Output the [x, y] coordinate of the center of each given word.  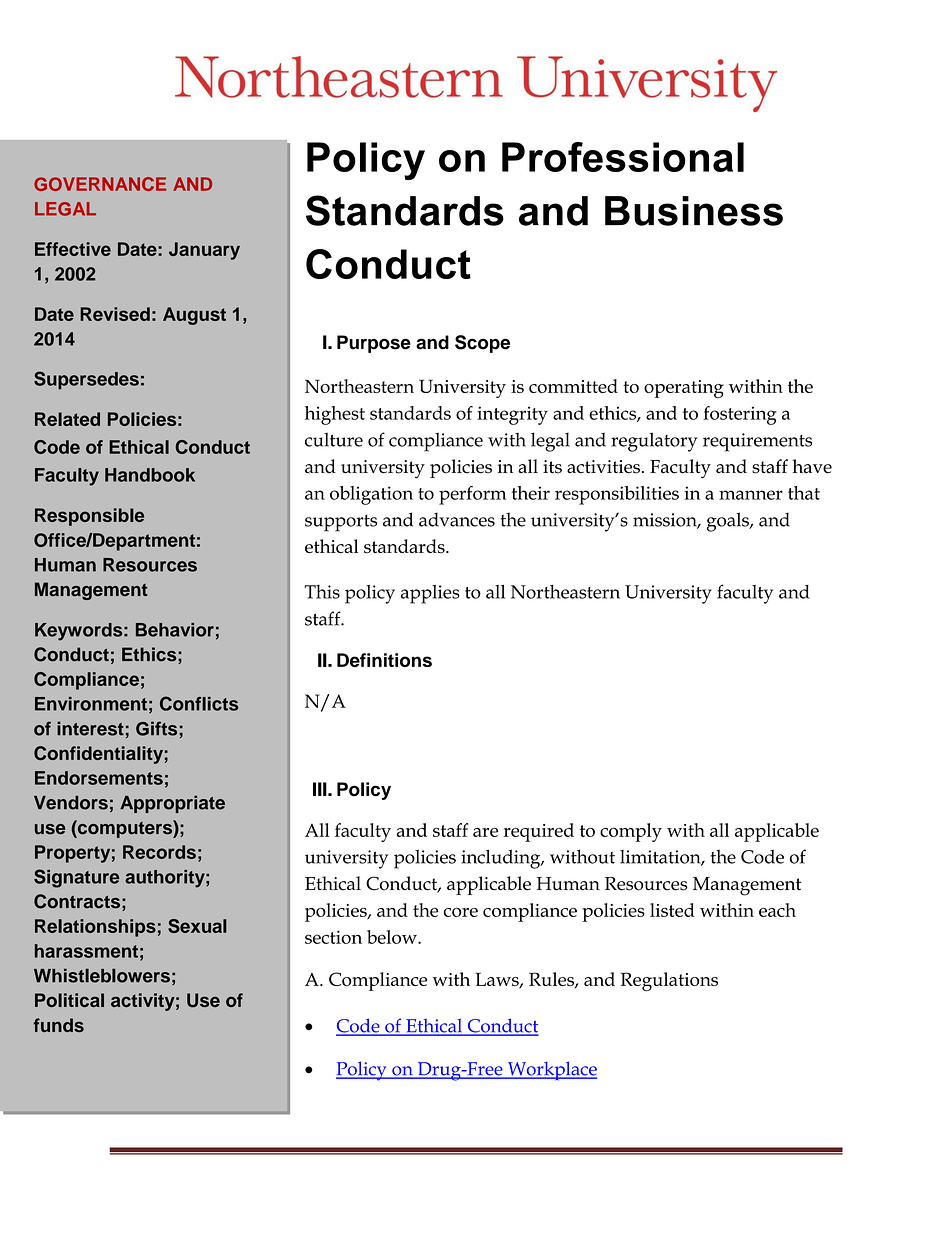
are [485, 832]
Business [694, 211]
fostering [740, 415]
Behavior [175, 630]
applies [430, 594]
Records [159, 852]
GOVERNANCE [100, 184]
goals [729, 522]
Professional [623, 157]
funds [58, 1025]
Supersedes [86, 380]
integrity [512, 415]
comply [631, 832]
